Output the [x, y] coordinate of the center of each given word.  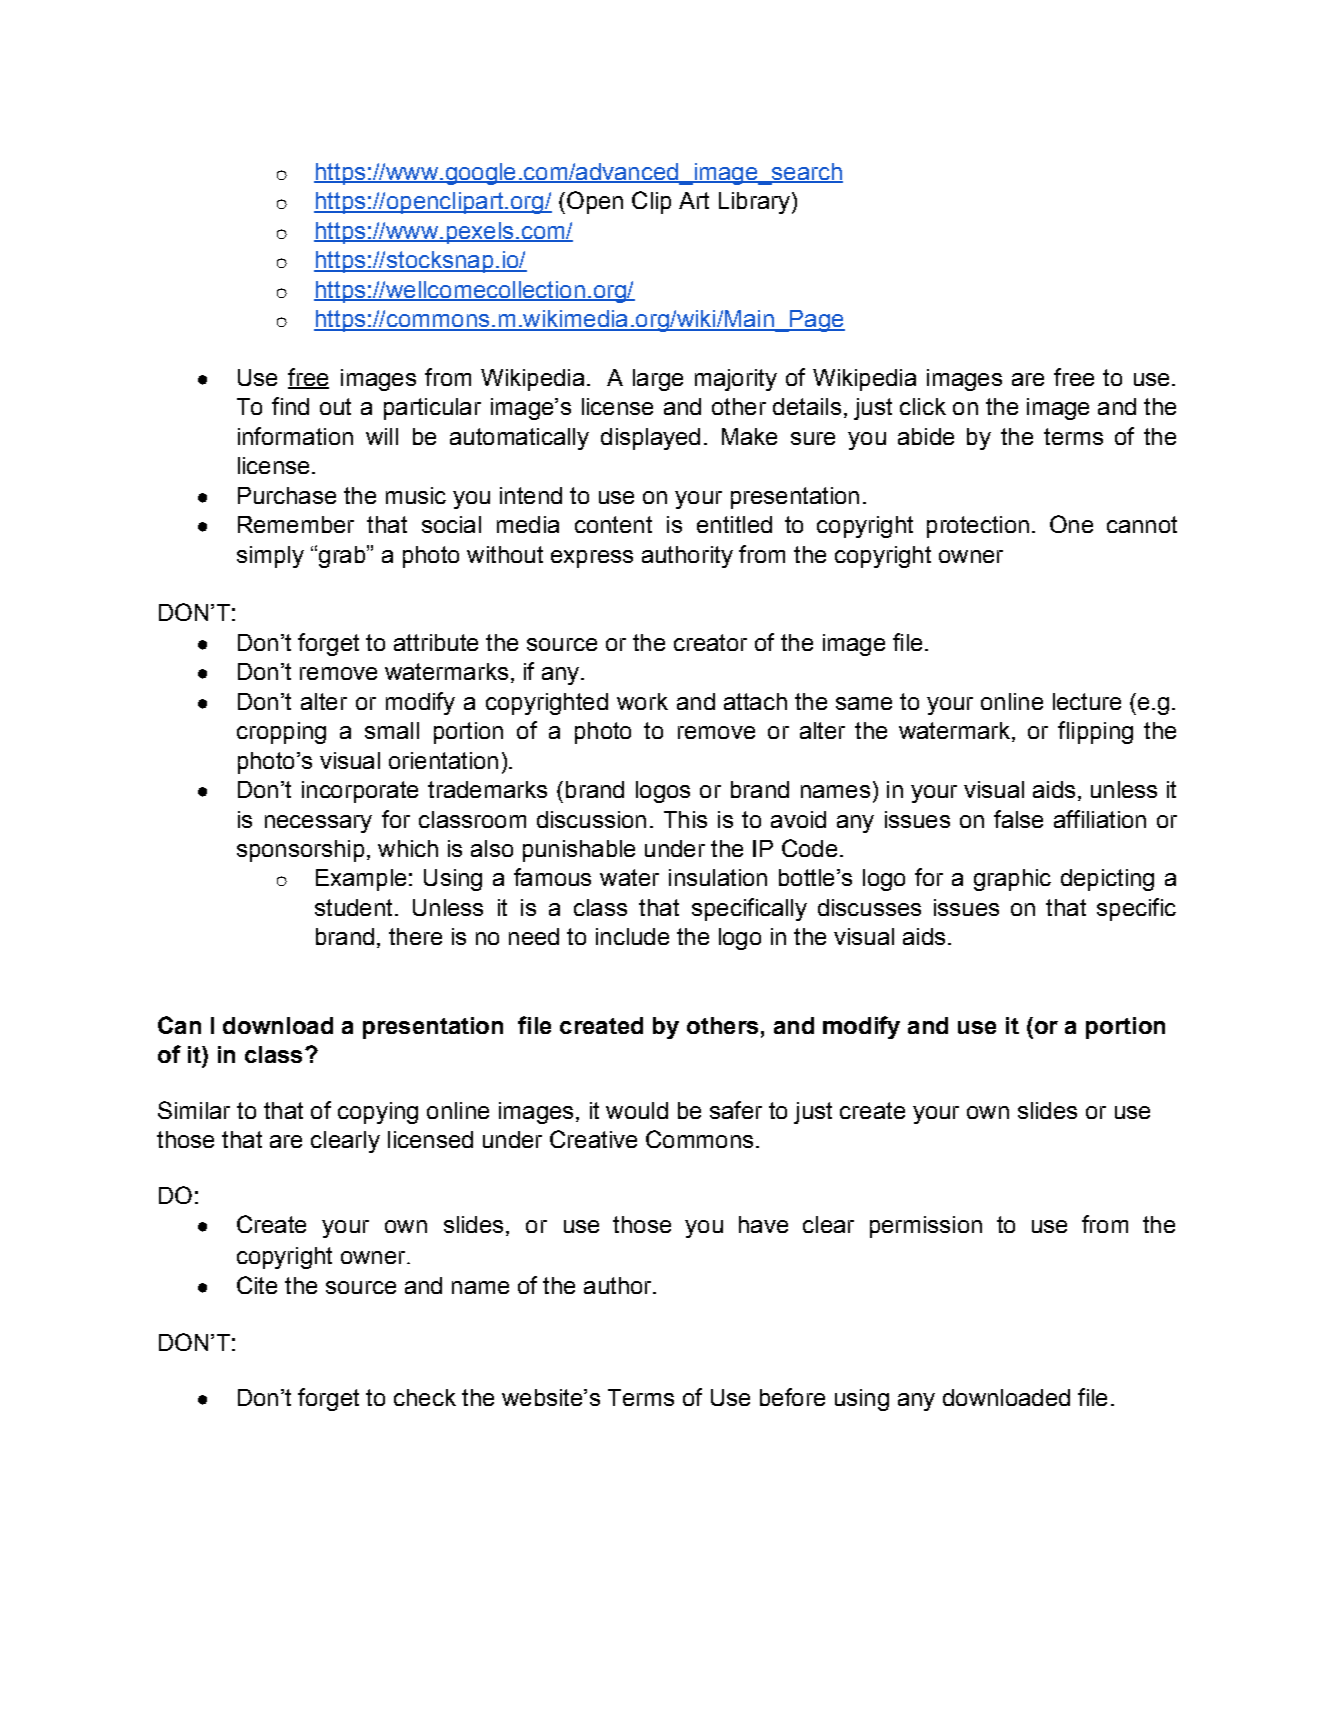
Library [754, 203]
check [425, 1397]
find [290, 406]
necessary [318, 824]
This [685, 819]
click [923, 406]
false [1018, 819]
